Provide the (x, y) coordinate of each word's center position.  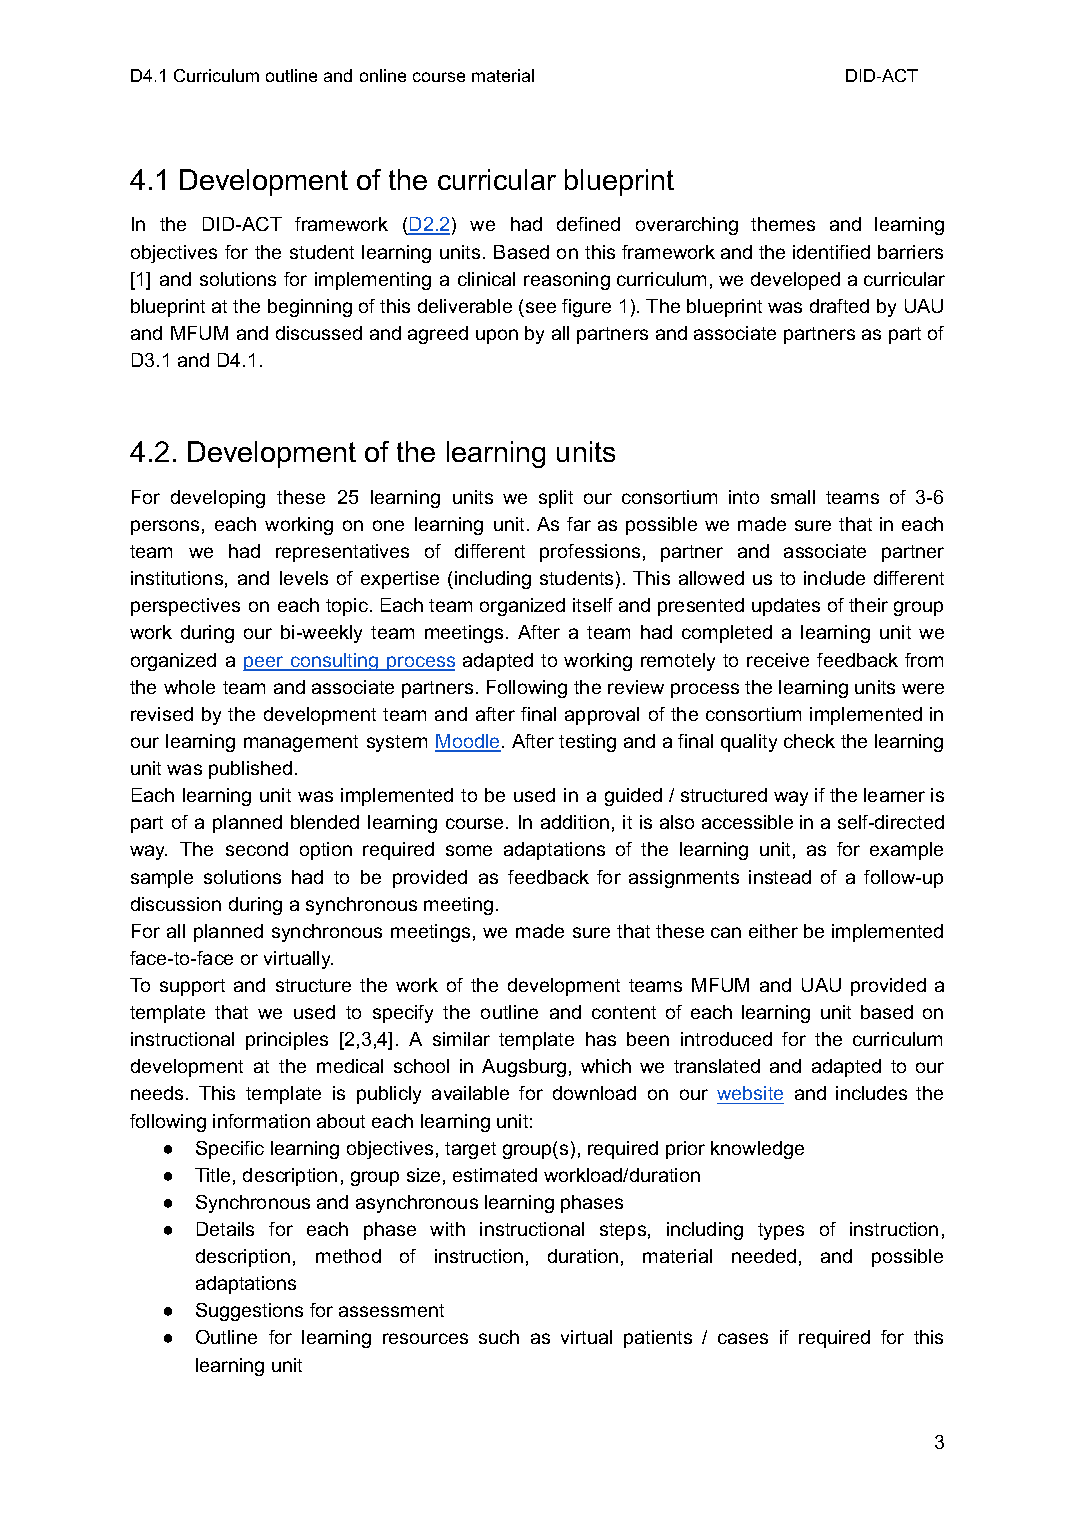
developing (218, 499)
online (383, 75)
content (624, 1012)
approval (602, 716)
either (773, 931)
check (809, 741)
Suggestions (249, 1312)
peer (264, 663)
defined (588, 224)
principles (287, 1041)
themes (783, 224)
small (793, 497)
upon (497, 336)
